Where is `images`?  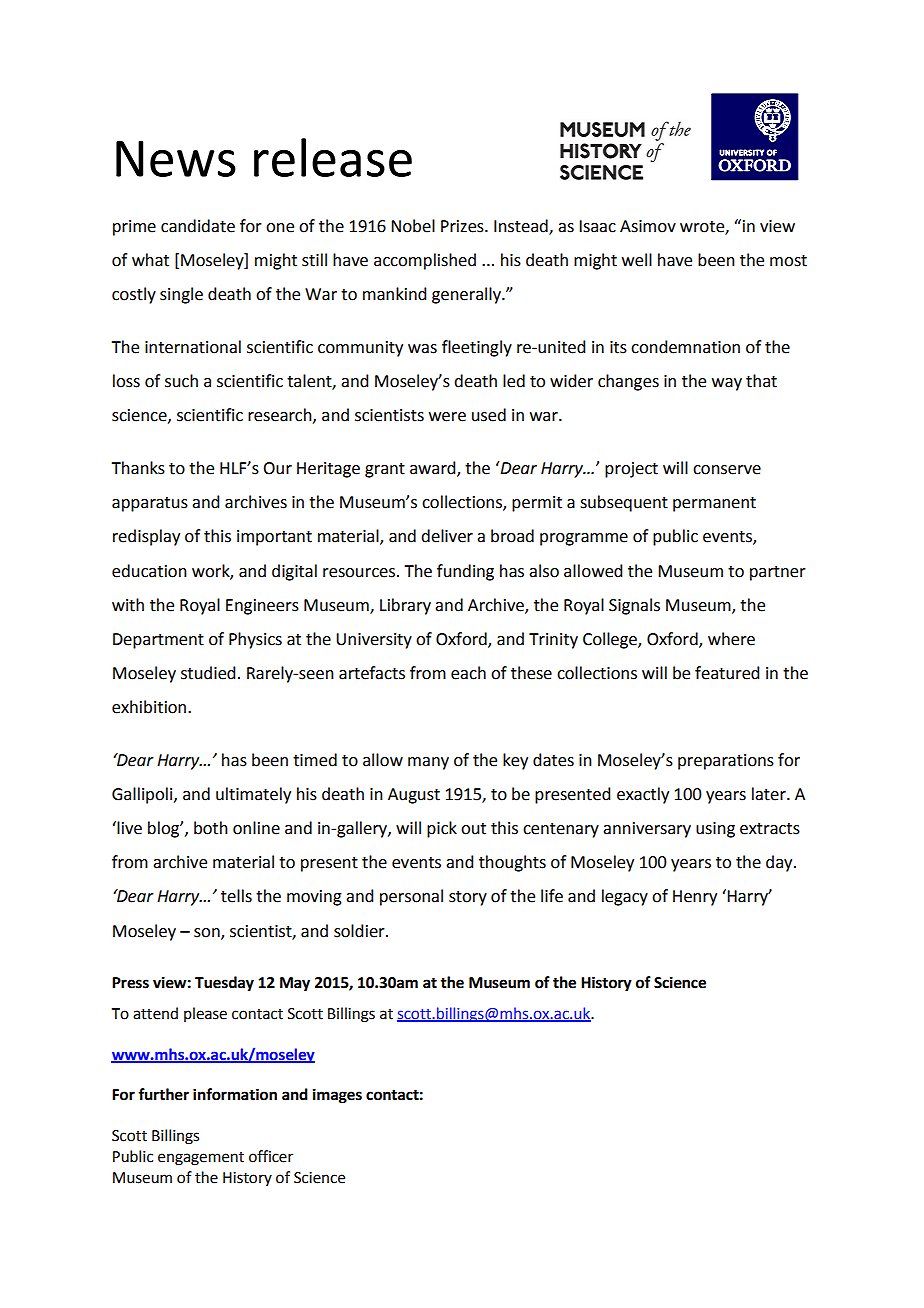
images is located at coordinates (337, 1096).
